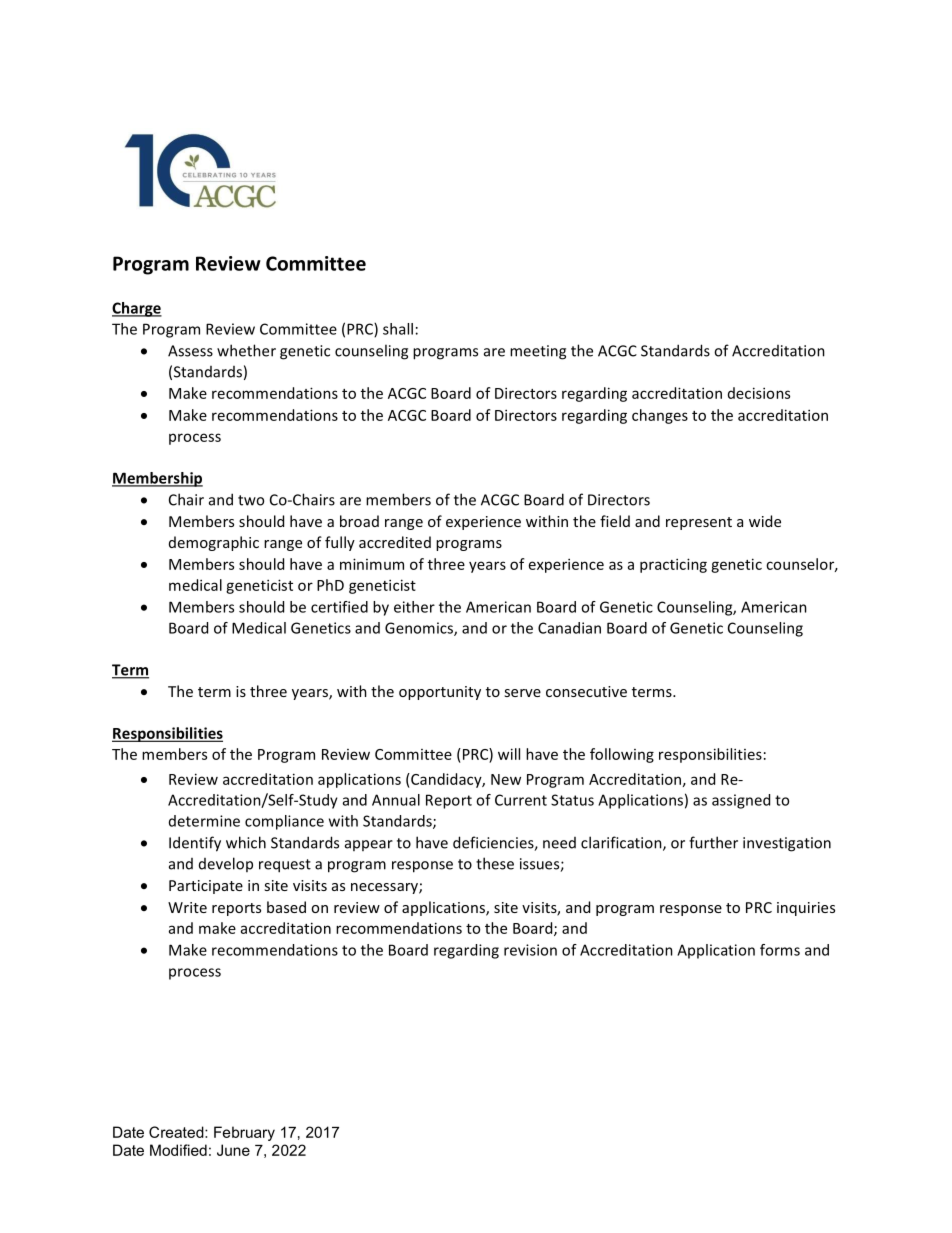 This page has height=1233, width=952. I want to click on either, so click(414, 607).
